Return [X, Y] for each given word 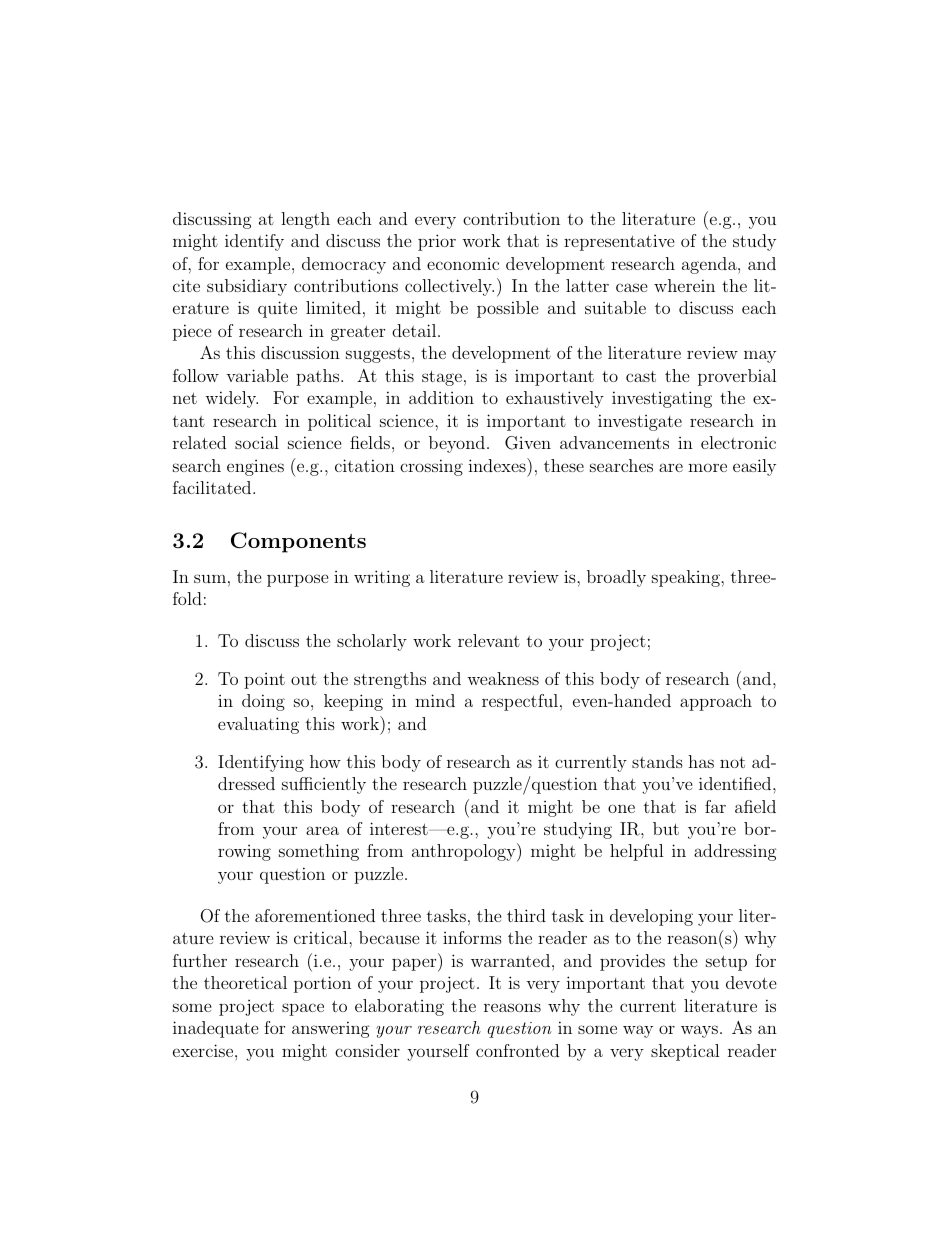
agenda [710, 265]
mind [435, 700]
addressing [735, 852]
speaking [687, 578]
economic [463, 264]
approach [716, 702]
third [526, 915]
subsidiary [247, 287]
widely [231, 399]
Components [298, 542]
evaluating [258, 725]
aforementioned [315, 915]
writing [382, 578]
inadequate [216, 1029]
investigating [662, 399]
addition [441, 397]
